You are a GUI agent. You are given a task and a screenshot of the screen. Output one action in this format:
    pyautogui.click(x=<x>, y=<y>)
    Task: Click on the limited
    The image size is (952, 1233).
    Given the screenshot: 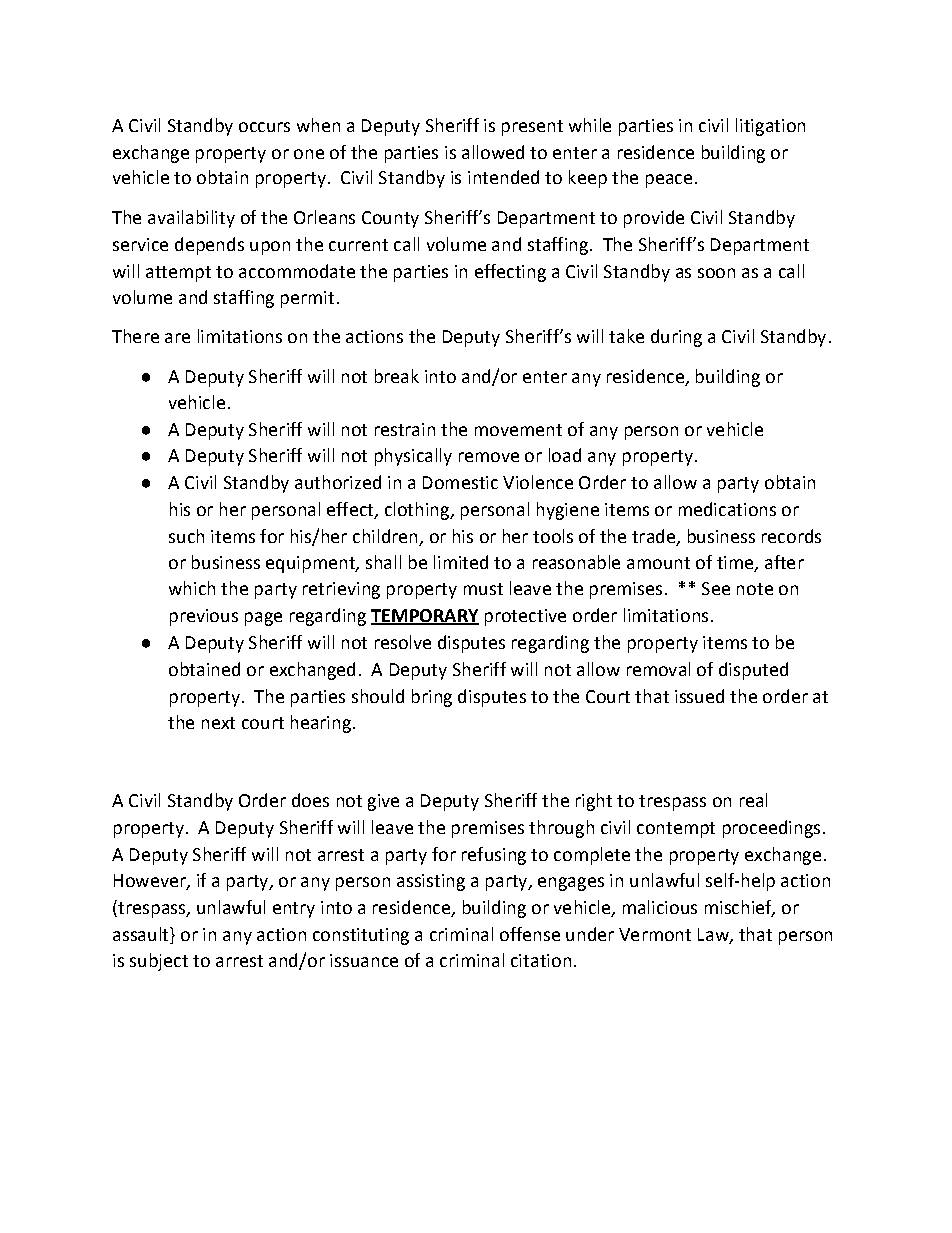 What is the action you would take?
    pyautogui.click(x=461, y=562)
